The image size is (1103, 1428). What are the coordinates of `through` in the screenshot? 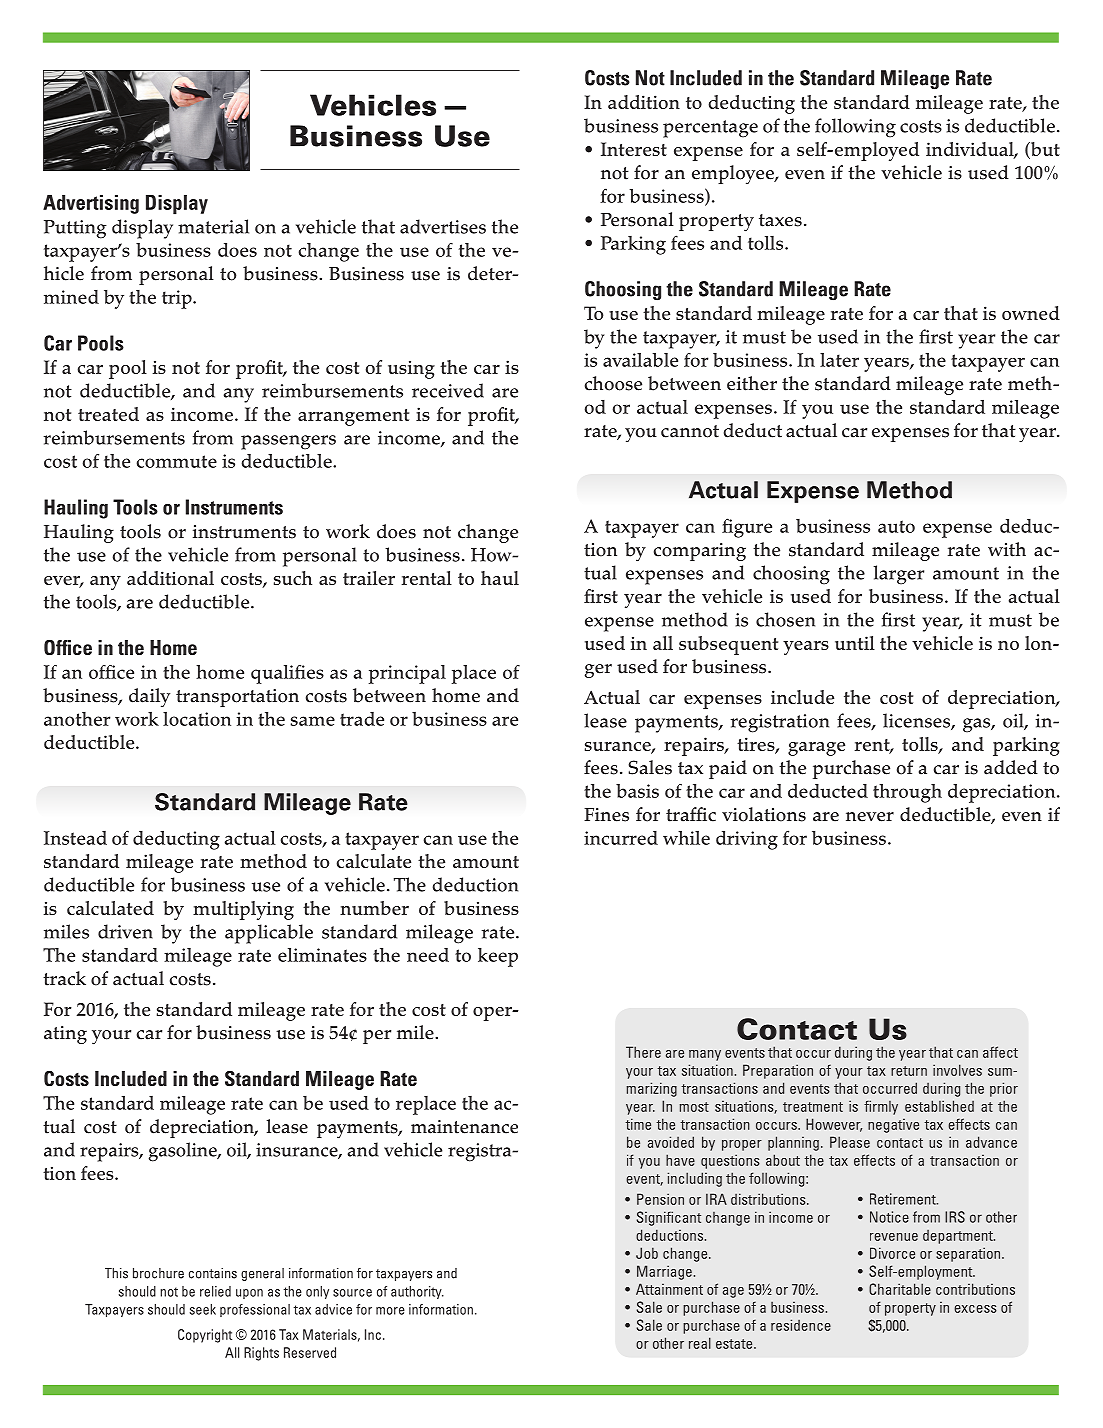 It's located at (907, 793).
